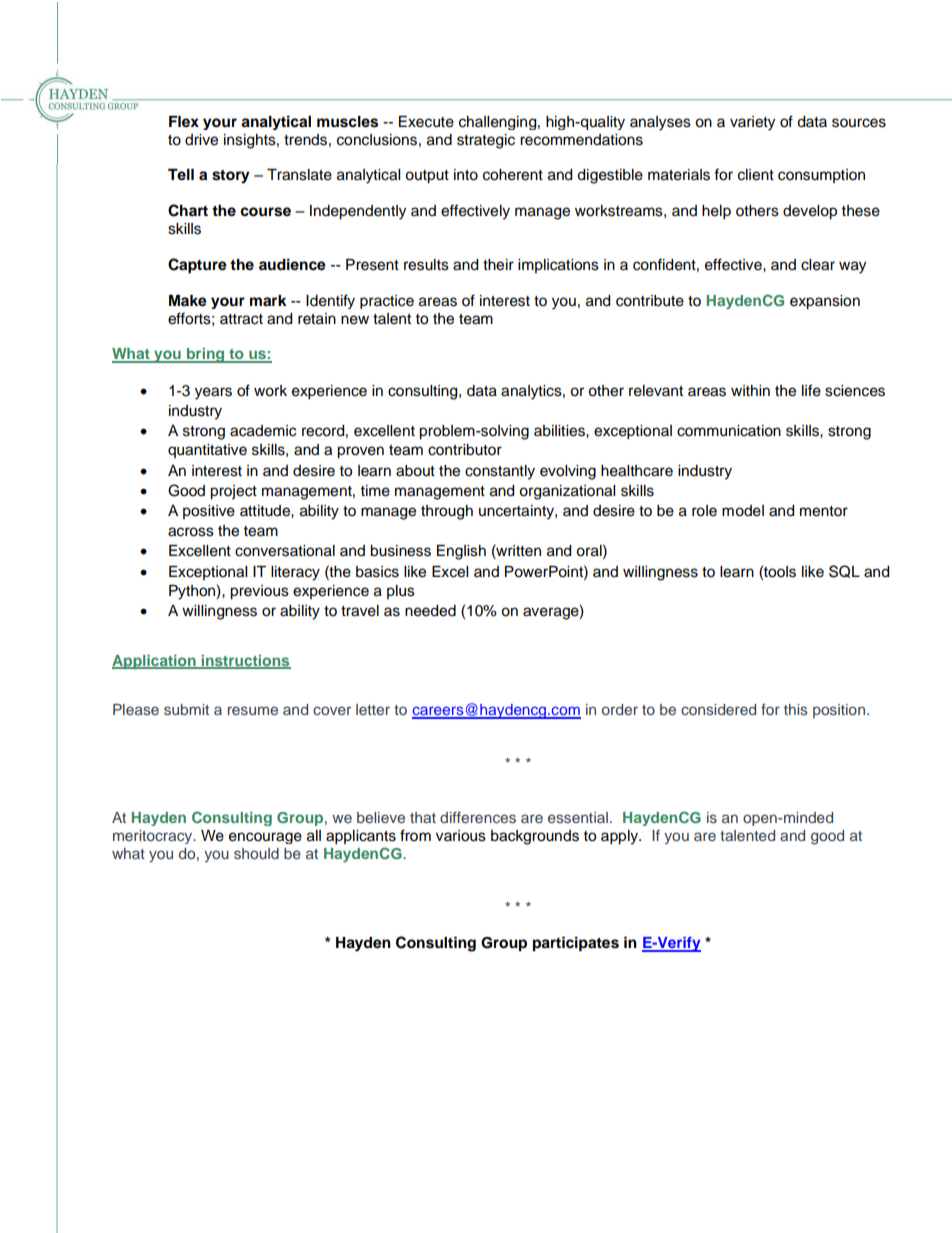 This image has width=952, height=1233. What do you see at coordinates (206, 355) in the image?
I see `bring` at bounding box center [206, 355].
